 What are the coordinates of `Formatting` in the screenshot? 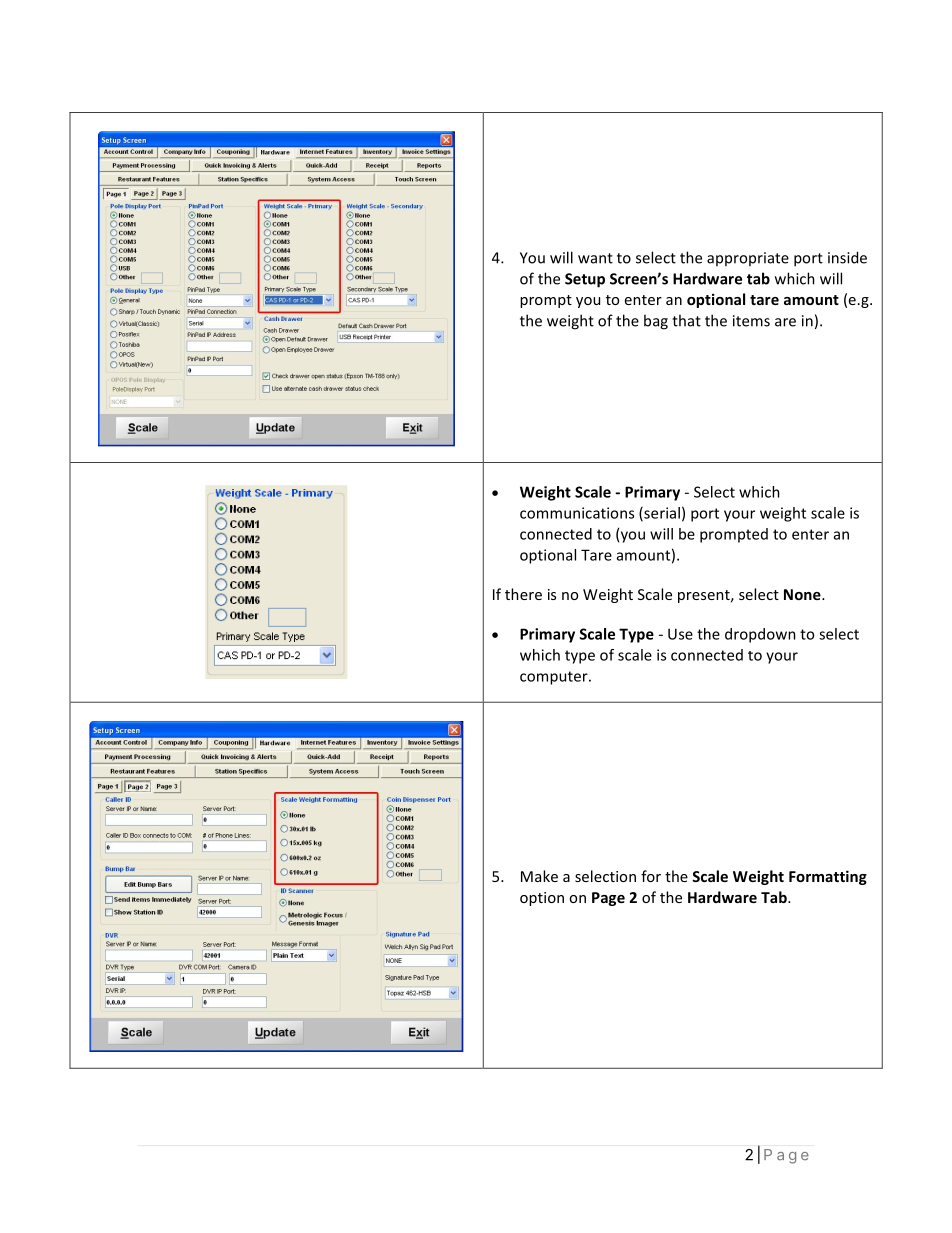 It's located at (828, 877).
